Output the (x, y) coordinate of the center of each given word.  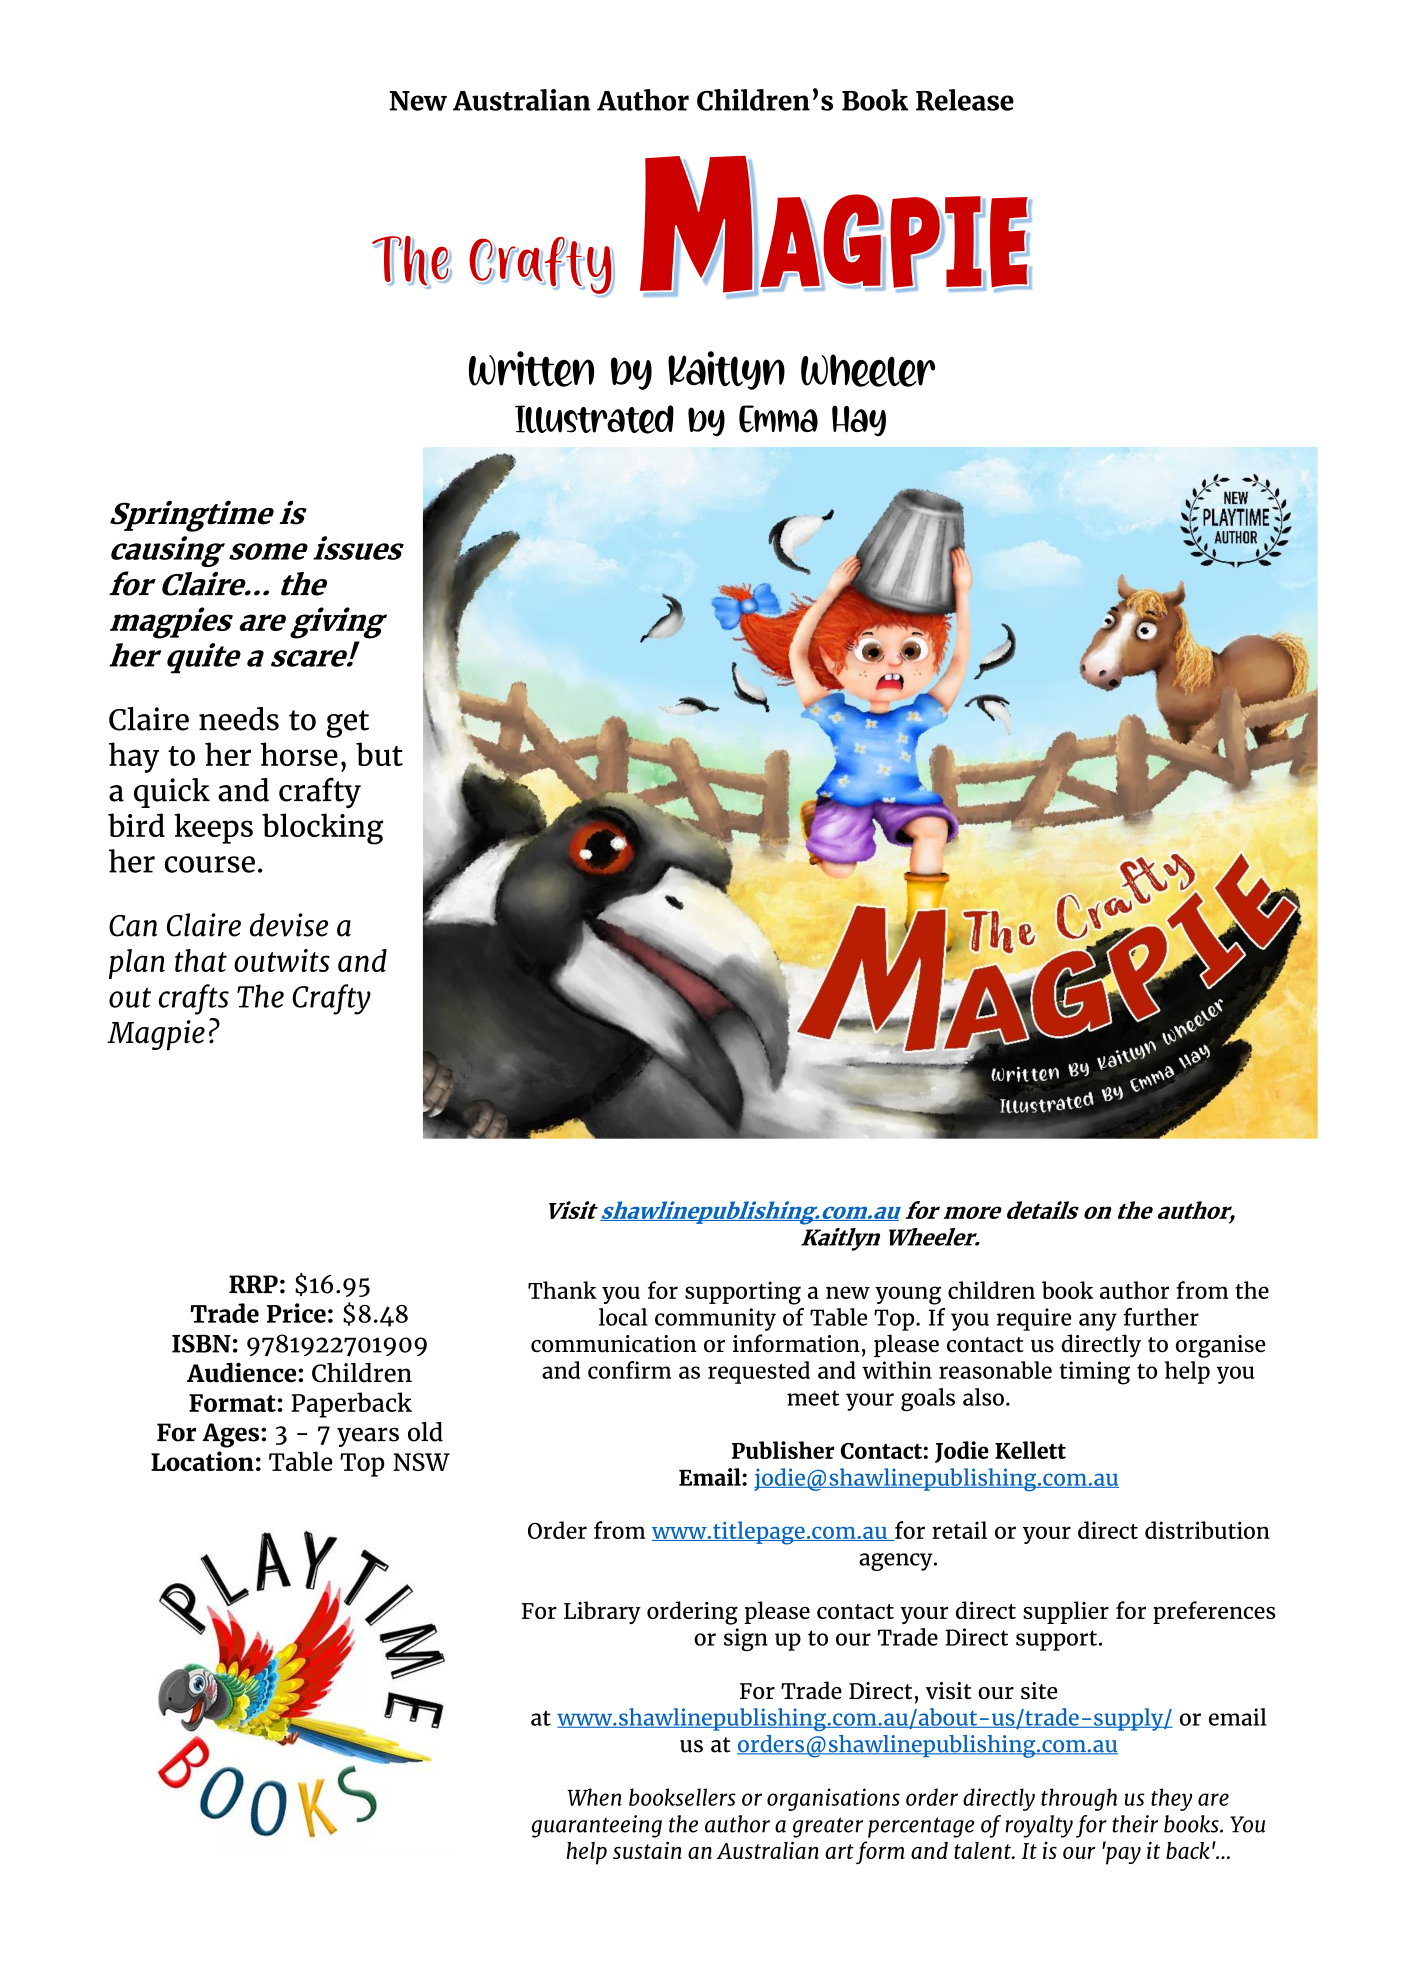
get (347, 724)
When (594, 1797)
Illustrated (594, 419)
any (1098, 1322)
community (715, 1319)
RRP (253, 1284)
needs (239, 719)
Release (965, 100)
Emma (778, 419)
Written (531, 369)
